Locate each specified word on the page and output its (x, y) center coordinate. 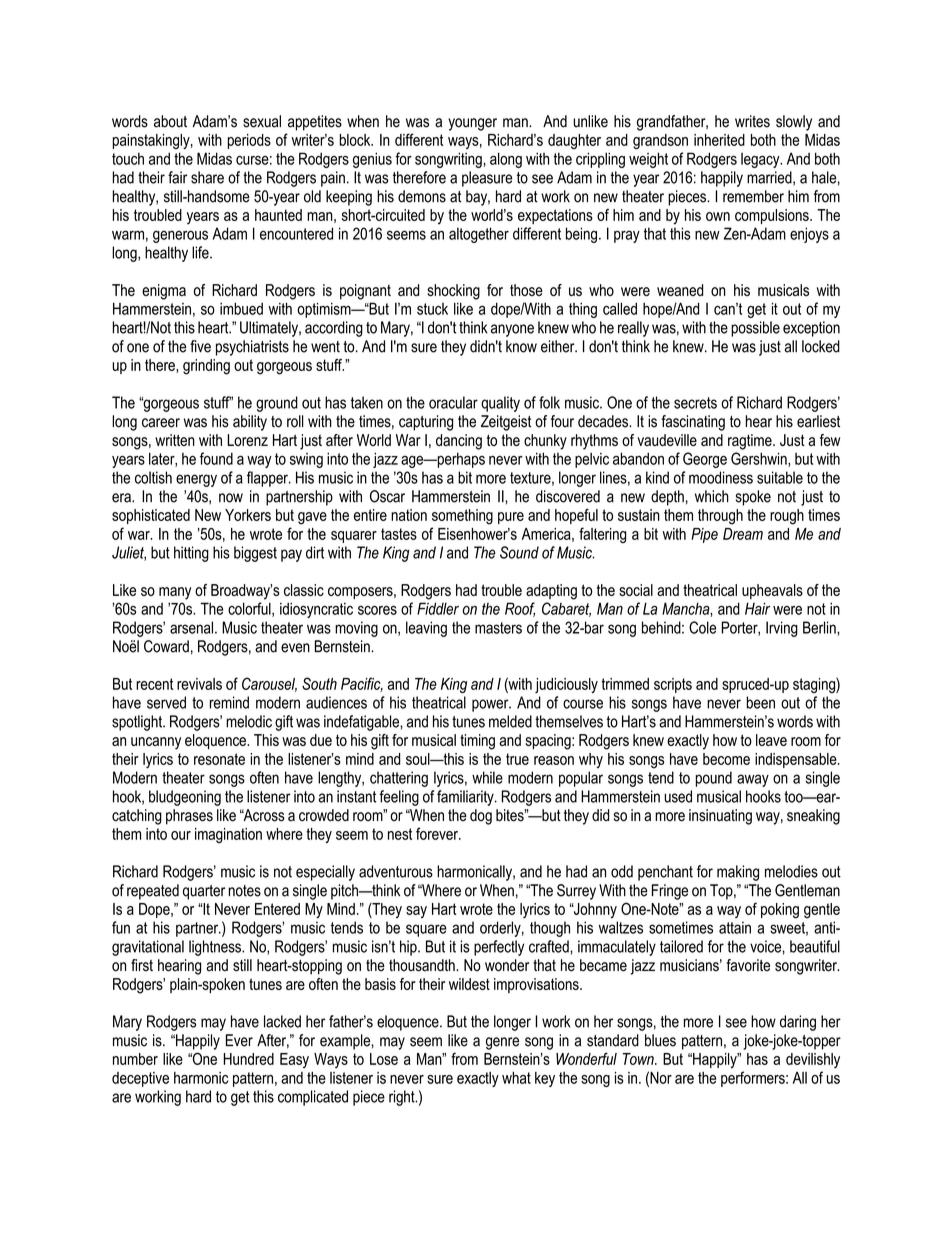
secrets (695, 403)
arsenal (191, 627)
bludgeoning (185, 798)
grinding (206, 367)
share (207, 177)
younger (472, 124)
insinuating (720, 817)
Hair (757, 608)
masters (498, 628)
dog (481, 817)
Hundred (248, 1059)
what (516, 1078)
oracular (453, 402)
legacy (761, 160)
